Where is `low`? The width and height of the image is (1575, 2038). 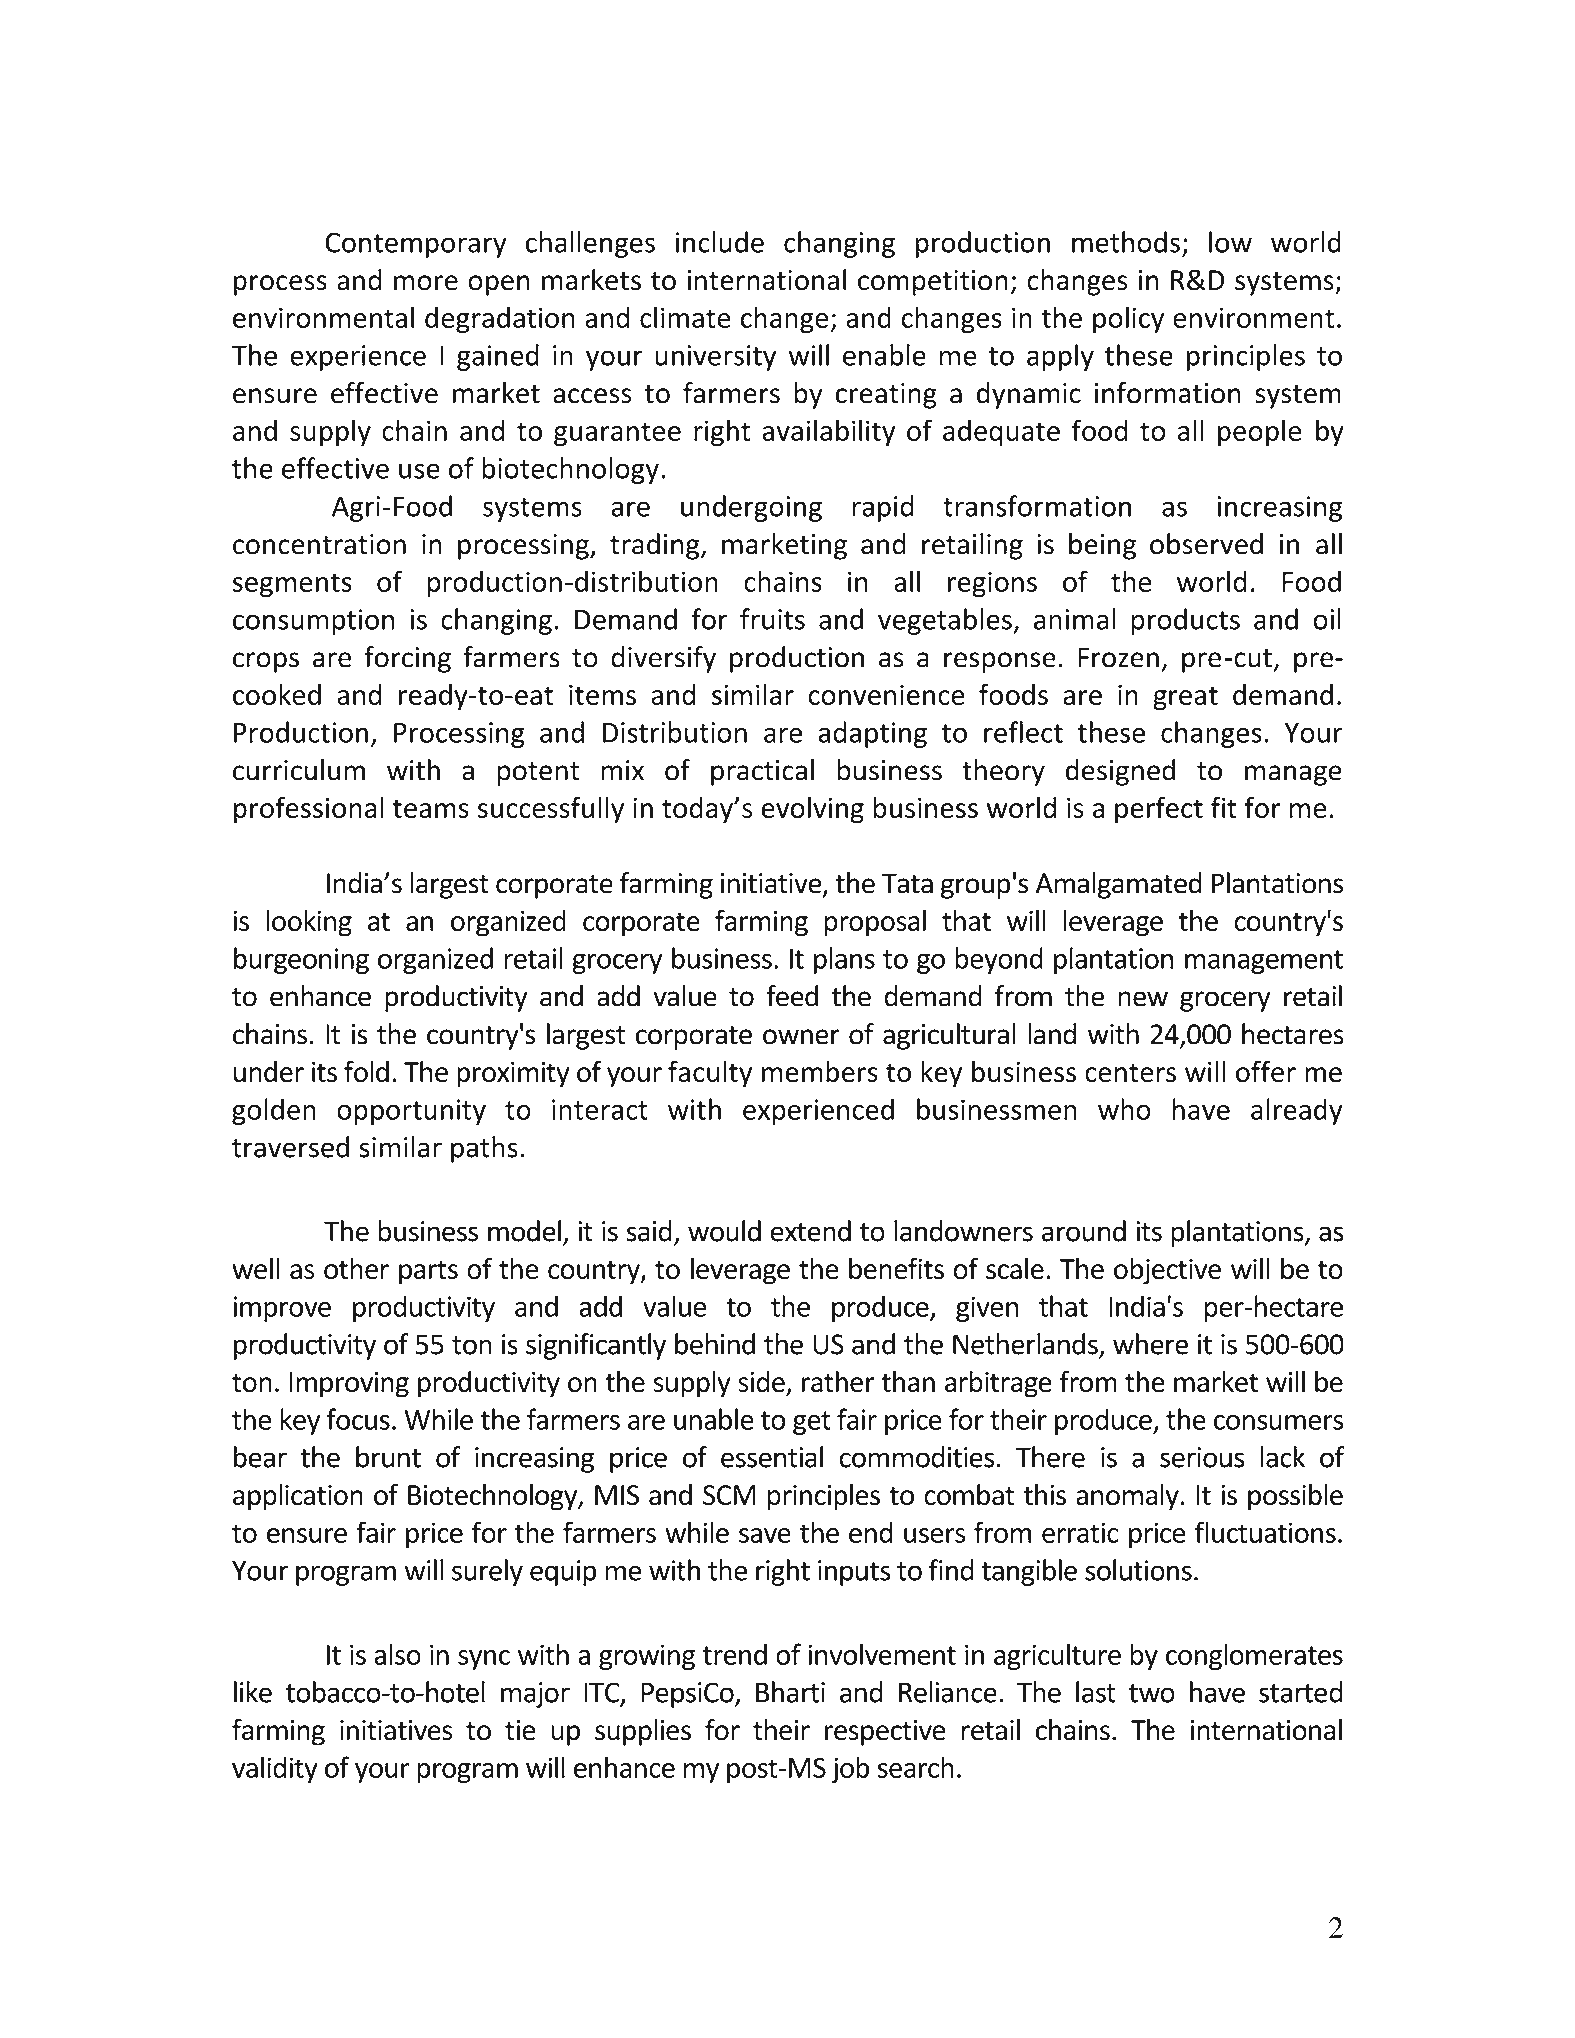
low is located at coordinates (1230, 242).
